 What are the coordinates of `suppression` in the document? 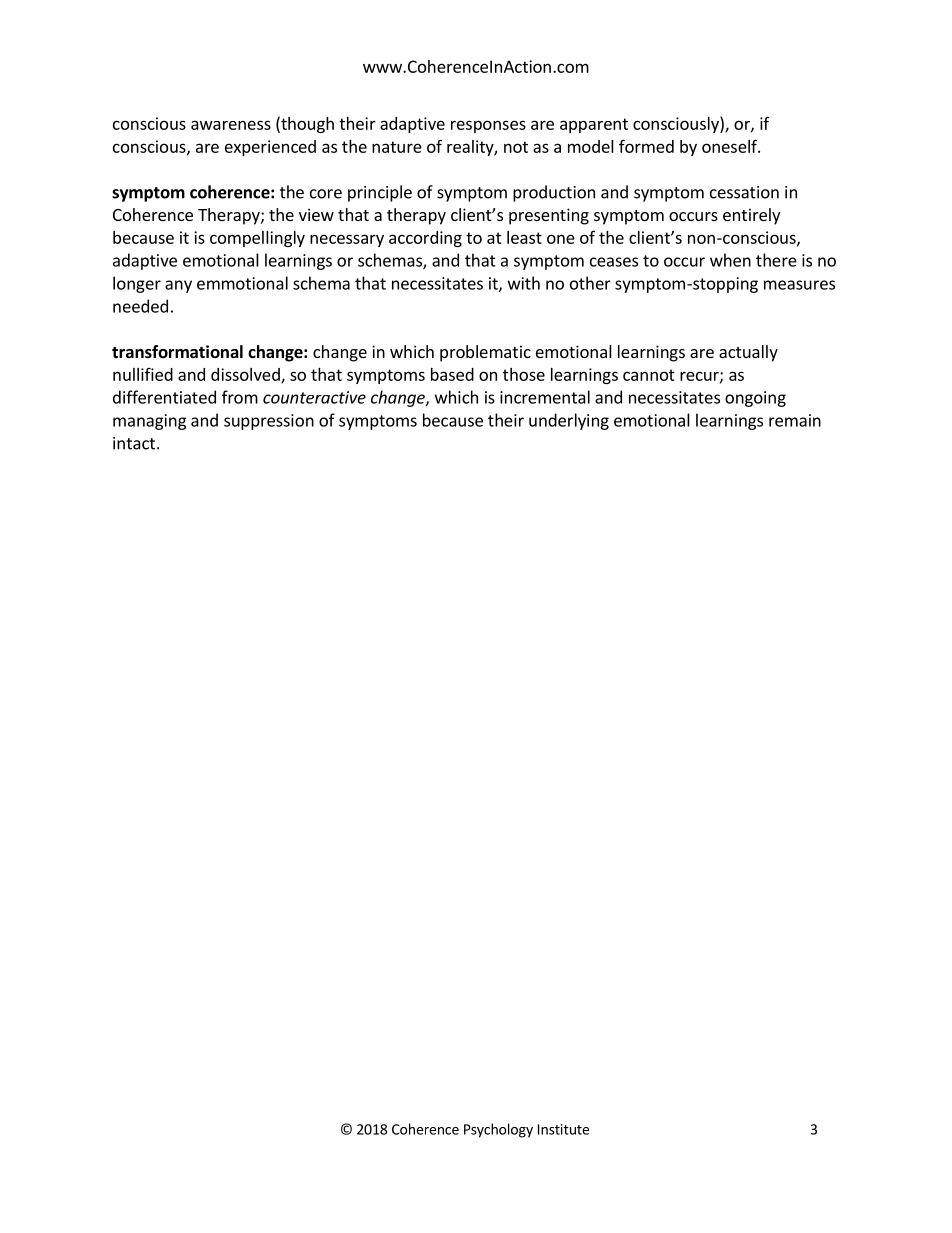 It's located at (269, 422).
